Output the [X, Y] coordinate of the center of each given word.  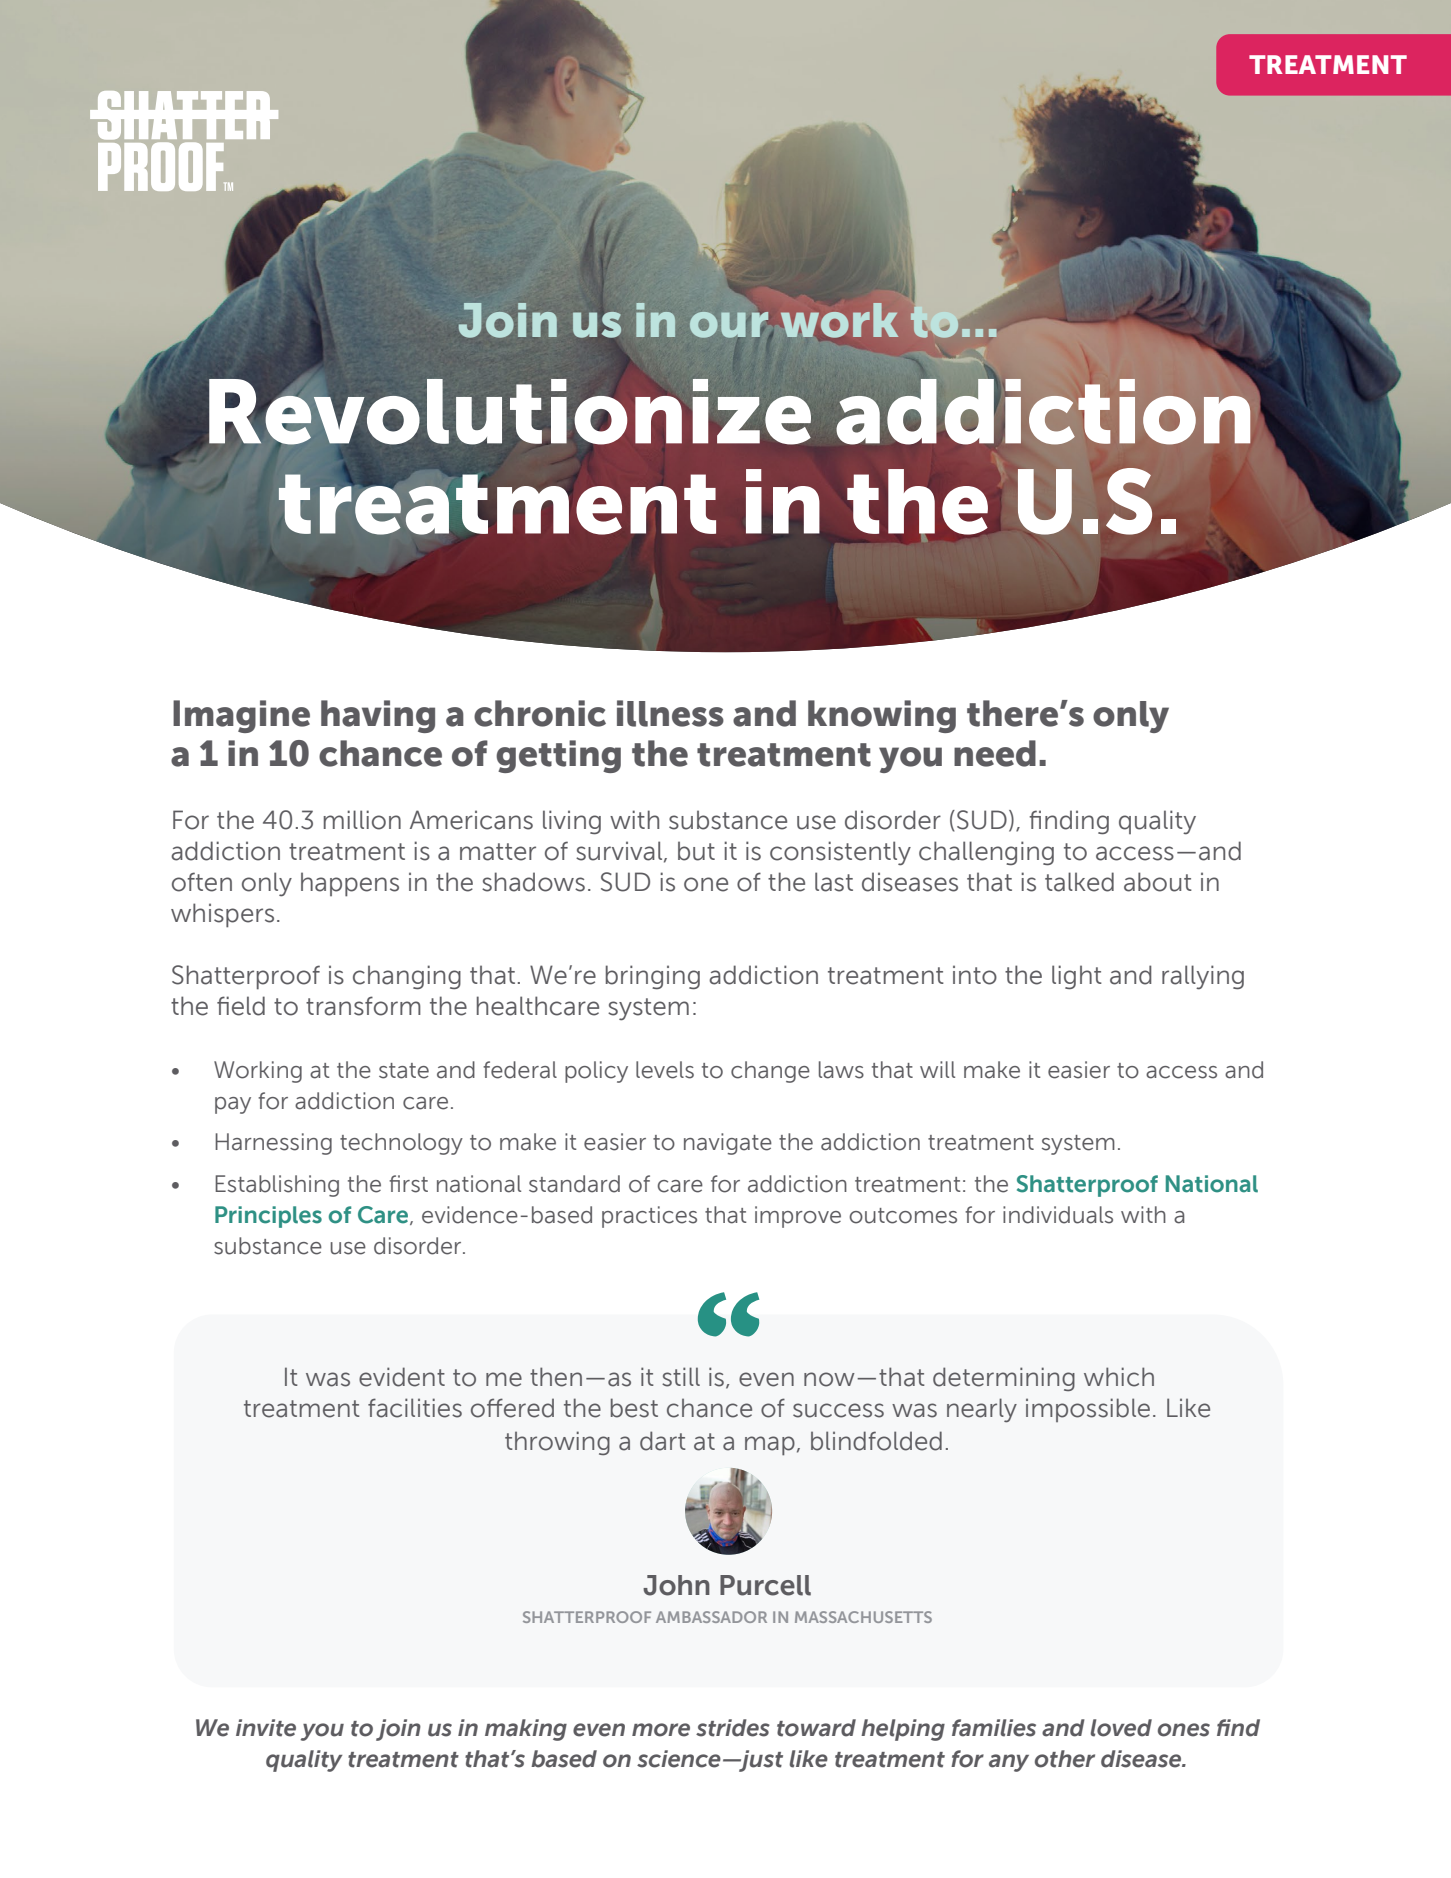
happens [350, 884]
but [696, 851]
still [681, 1377]
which [1119, 1377]
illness [670, 713]
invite [266, 1728]
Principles [268, 1217]
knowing [882, 716]
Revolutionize [510, 412]
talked [1079, 882]
